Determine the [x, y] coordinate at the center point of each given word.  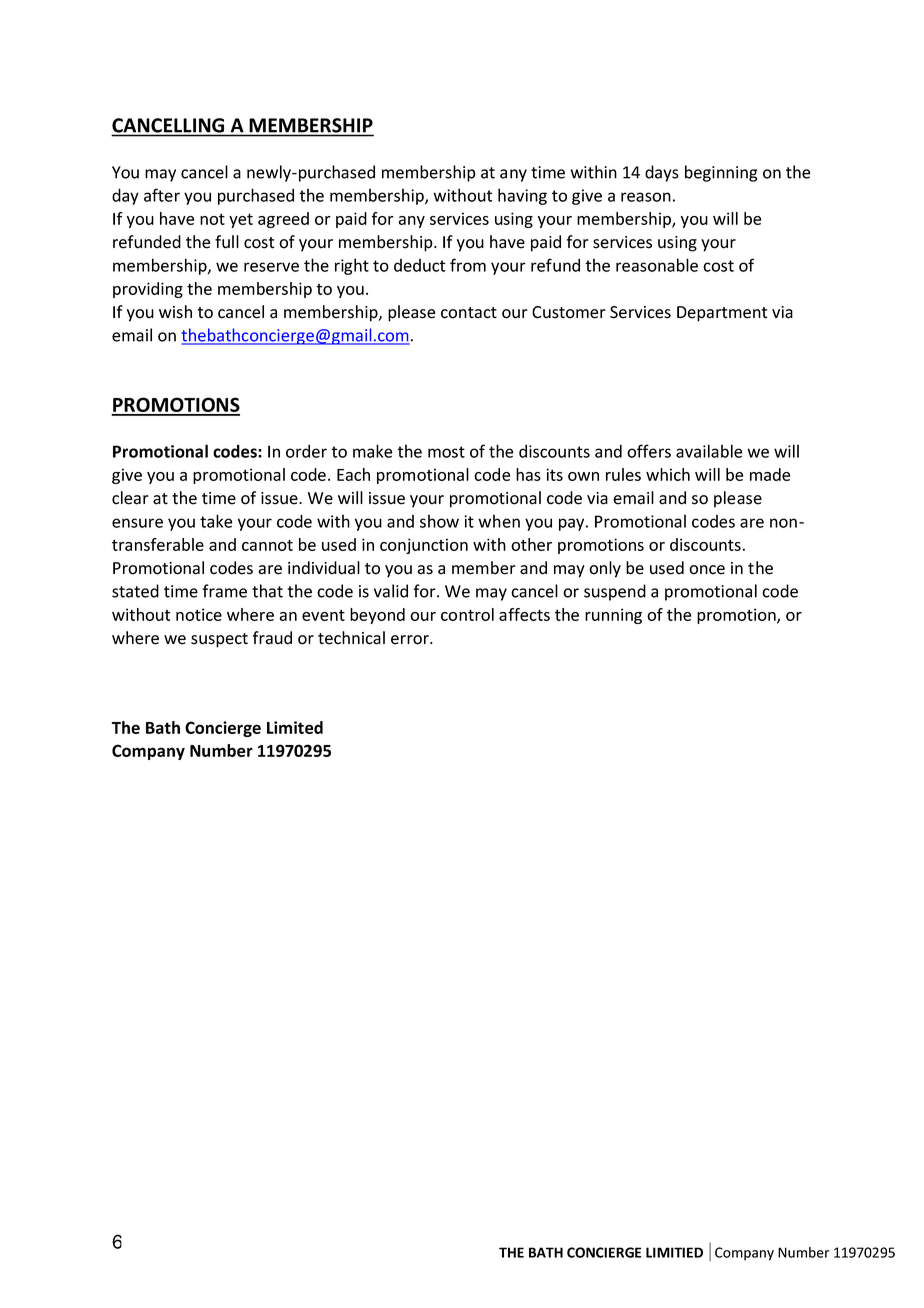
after [162, 195]
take [216, 521]
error [411, 640]
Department [722, 314]
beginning [721, 173]
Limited [295, 727]
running [613, 616]
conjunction [424, 546]
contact [469, 313]
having [522, 196]
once [707, 570]
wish [175, 312]
